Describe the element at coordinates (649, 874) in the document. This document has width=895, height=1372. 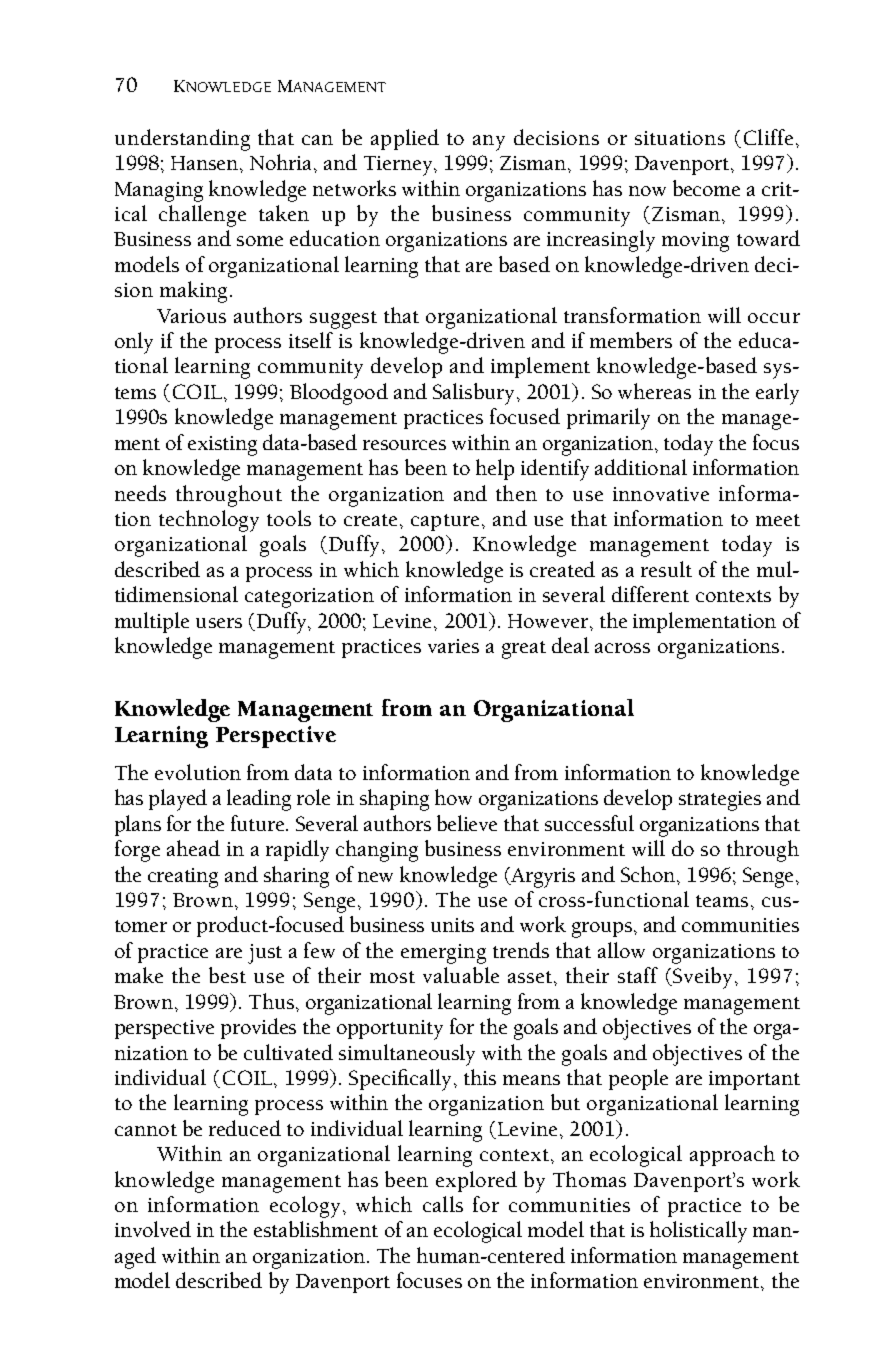
I see `Schon` at that location.
